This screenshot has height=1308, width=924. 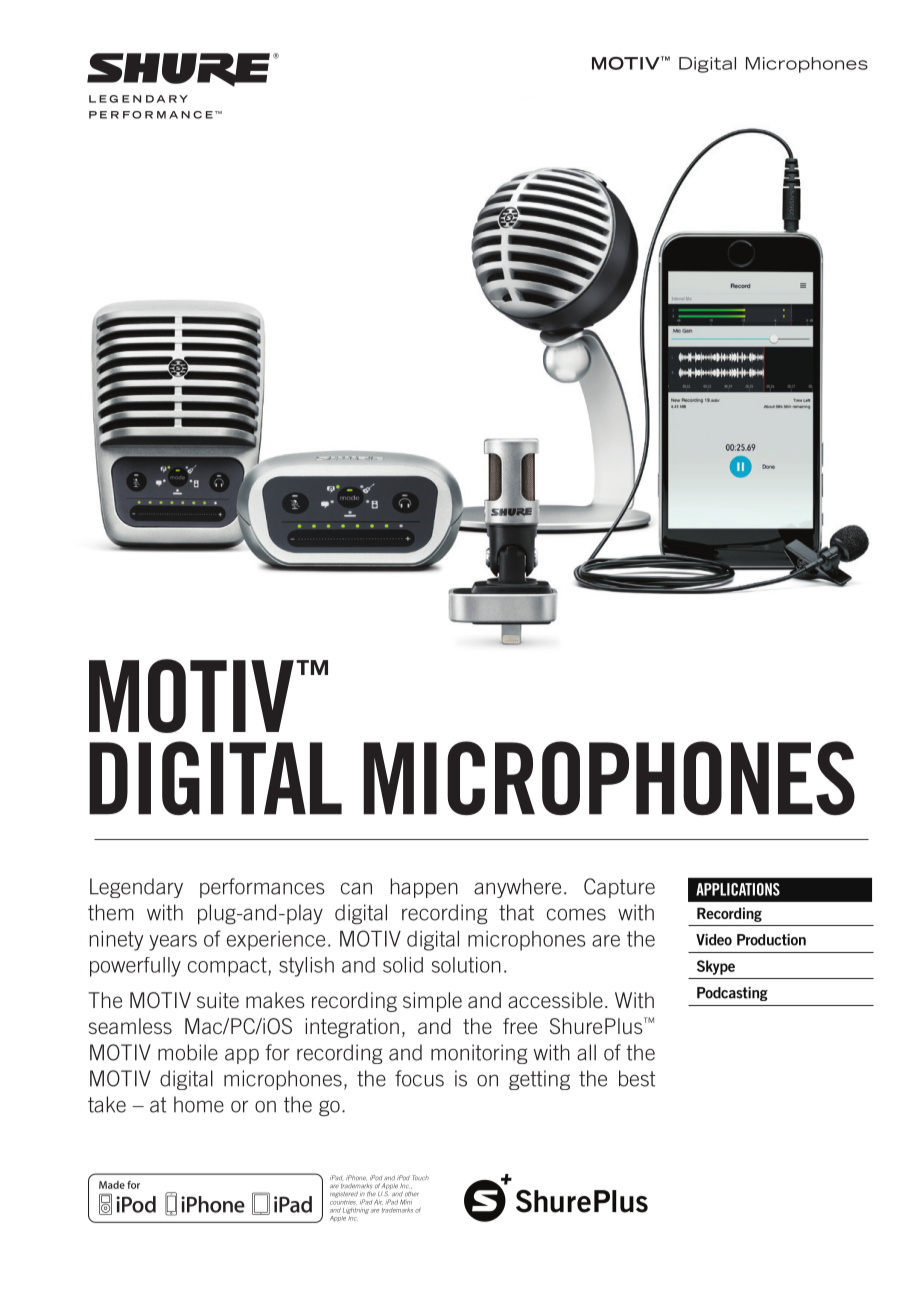 I want to click on happen, so click(x=424, y=888).
